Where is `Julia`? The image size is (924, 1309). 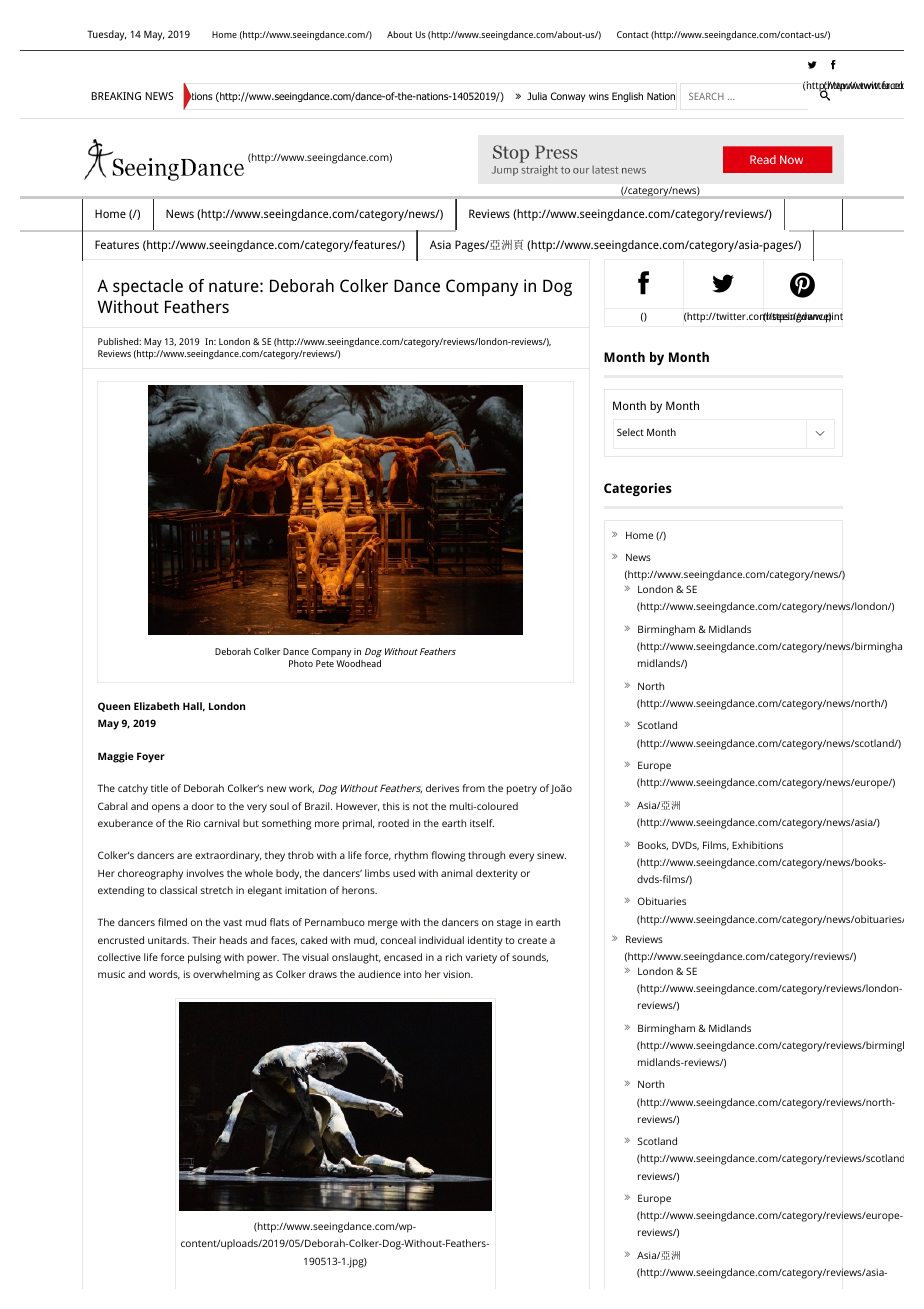 Julia is located at coordinates (537, 96).
